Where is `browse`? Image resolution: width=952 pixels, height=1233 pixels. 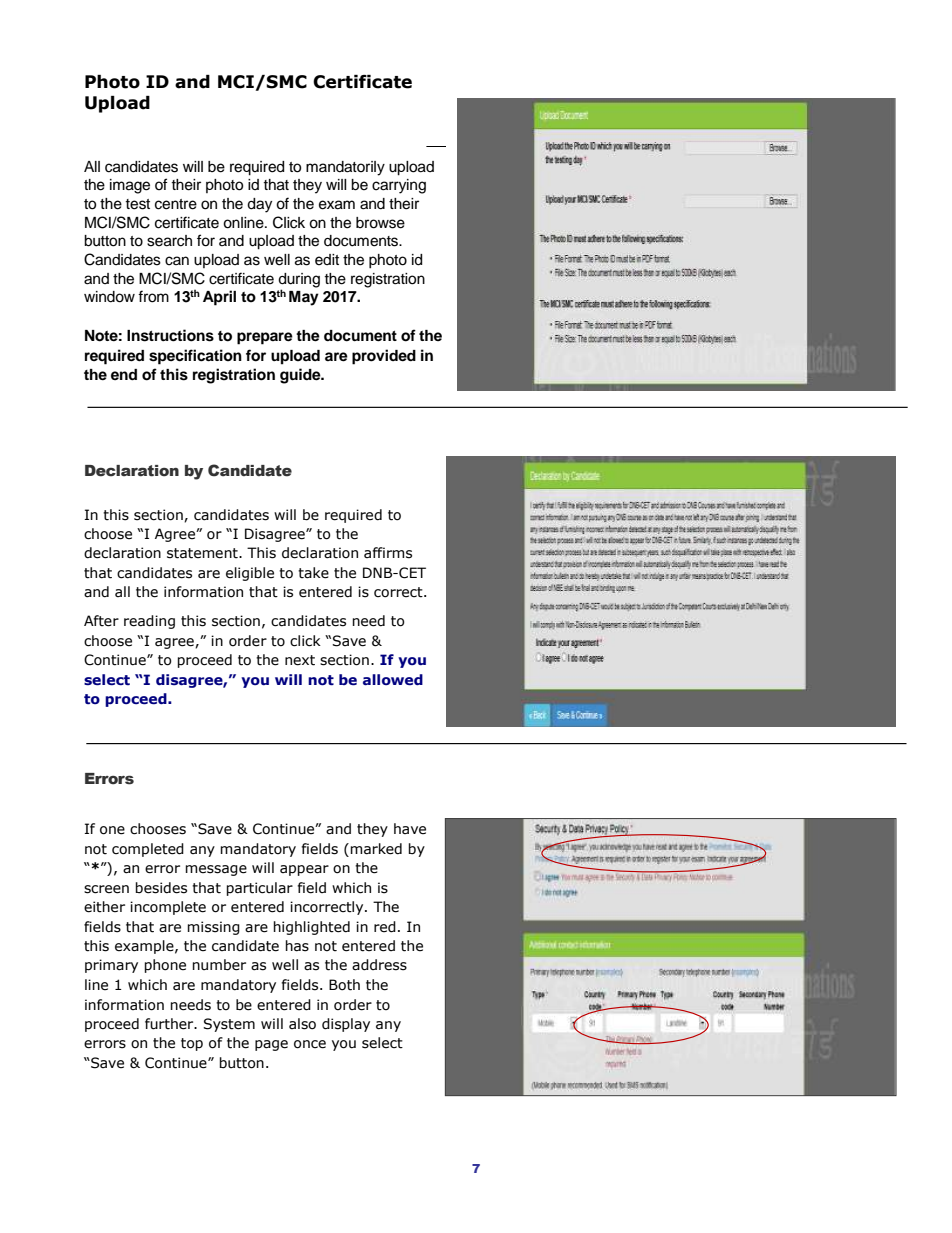
browse is located at coordinates (380, 223).
